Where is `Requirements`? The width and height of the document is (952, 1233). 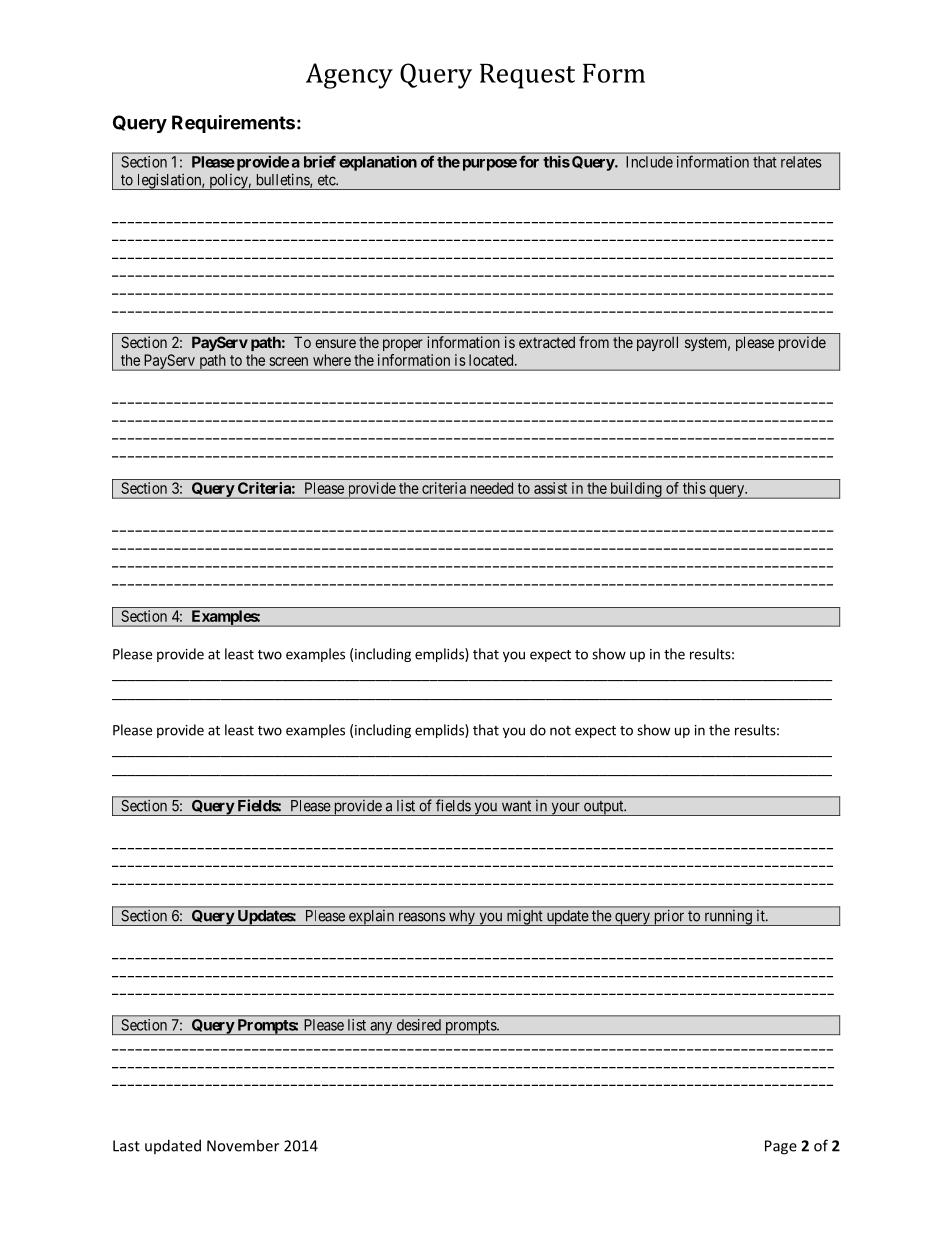
Requirements is located at coordinates (233, 124).
